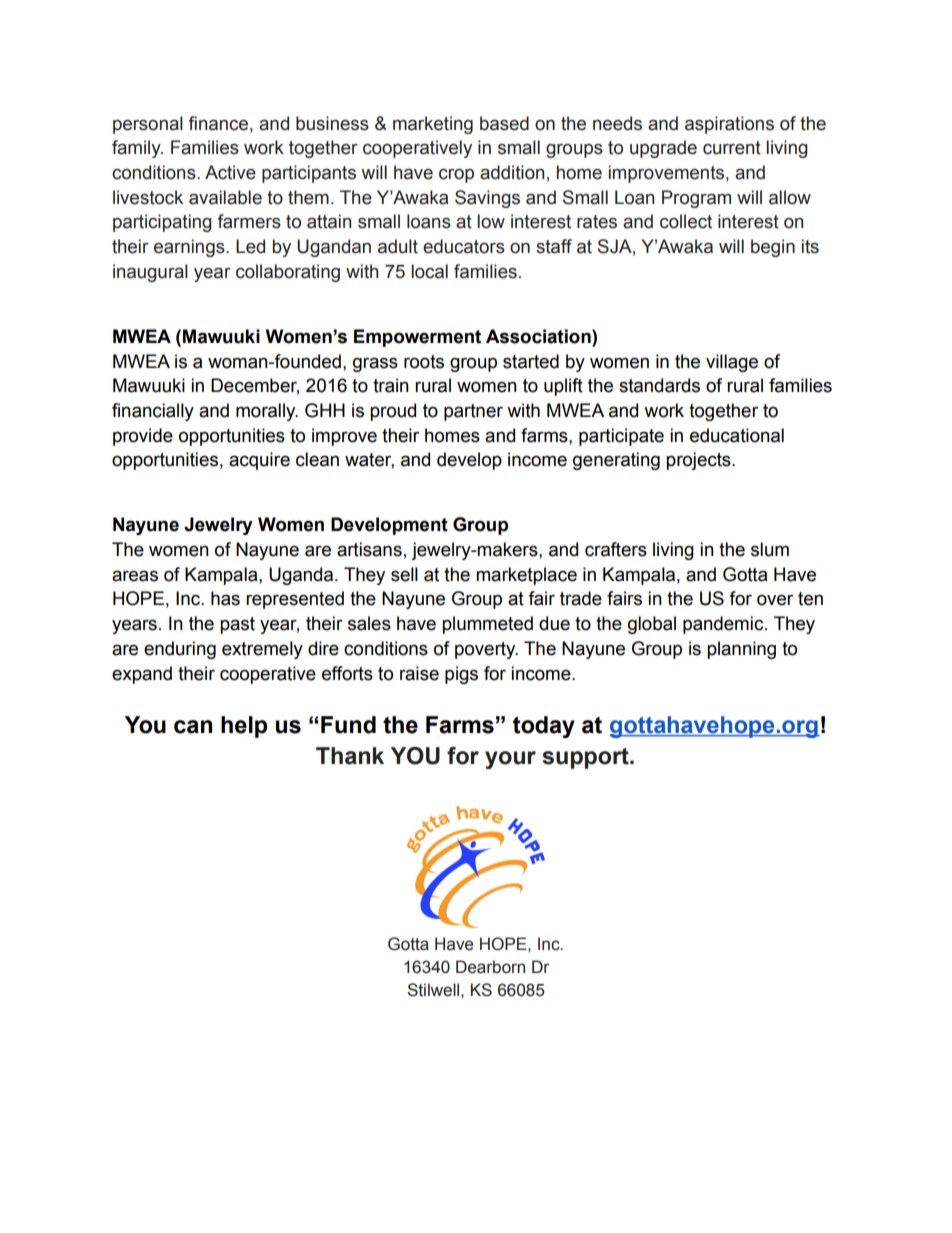  What do you see at coordinates (741, 650) in the page?
I see `planning` at bounding box center [741, 650].
